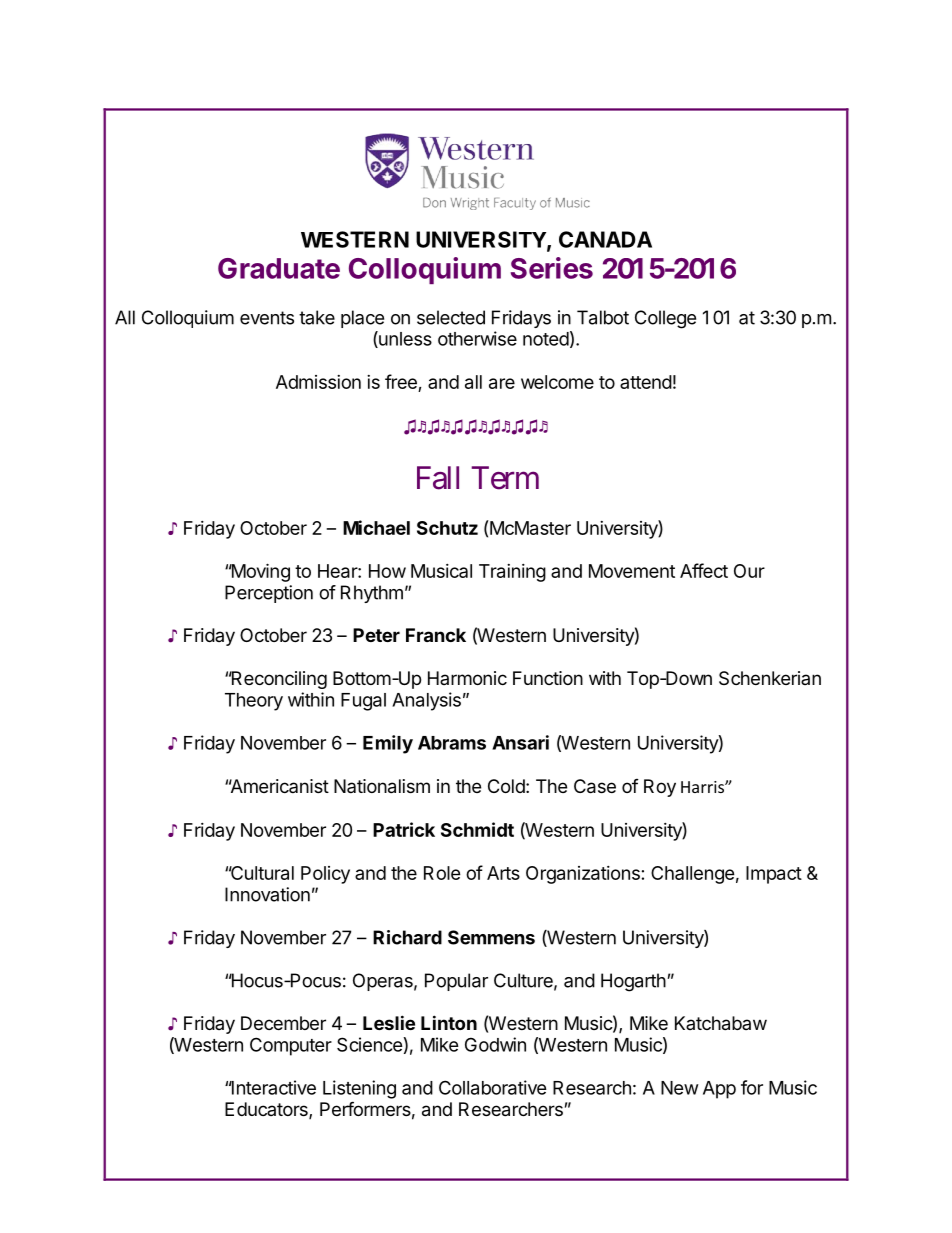 This page has height=1233, width=952. I want to click on Training, so click(512, 573).
